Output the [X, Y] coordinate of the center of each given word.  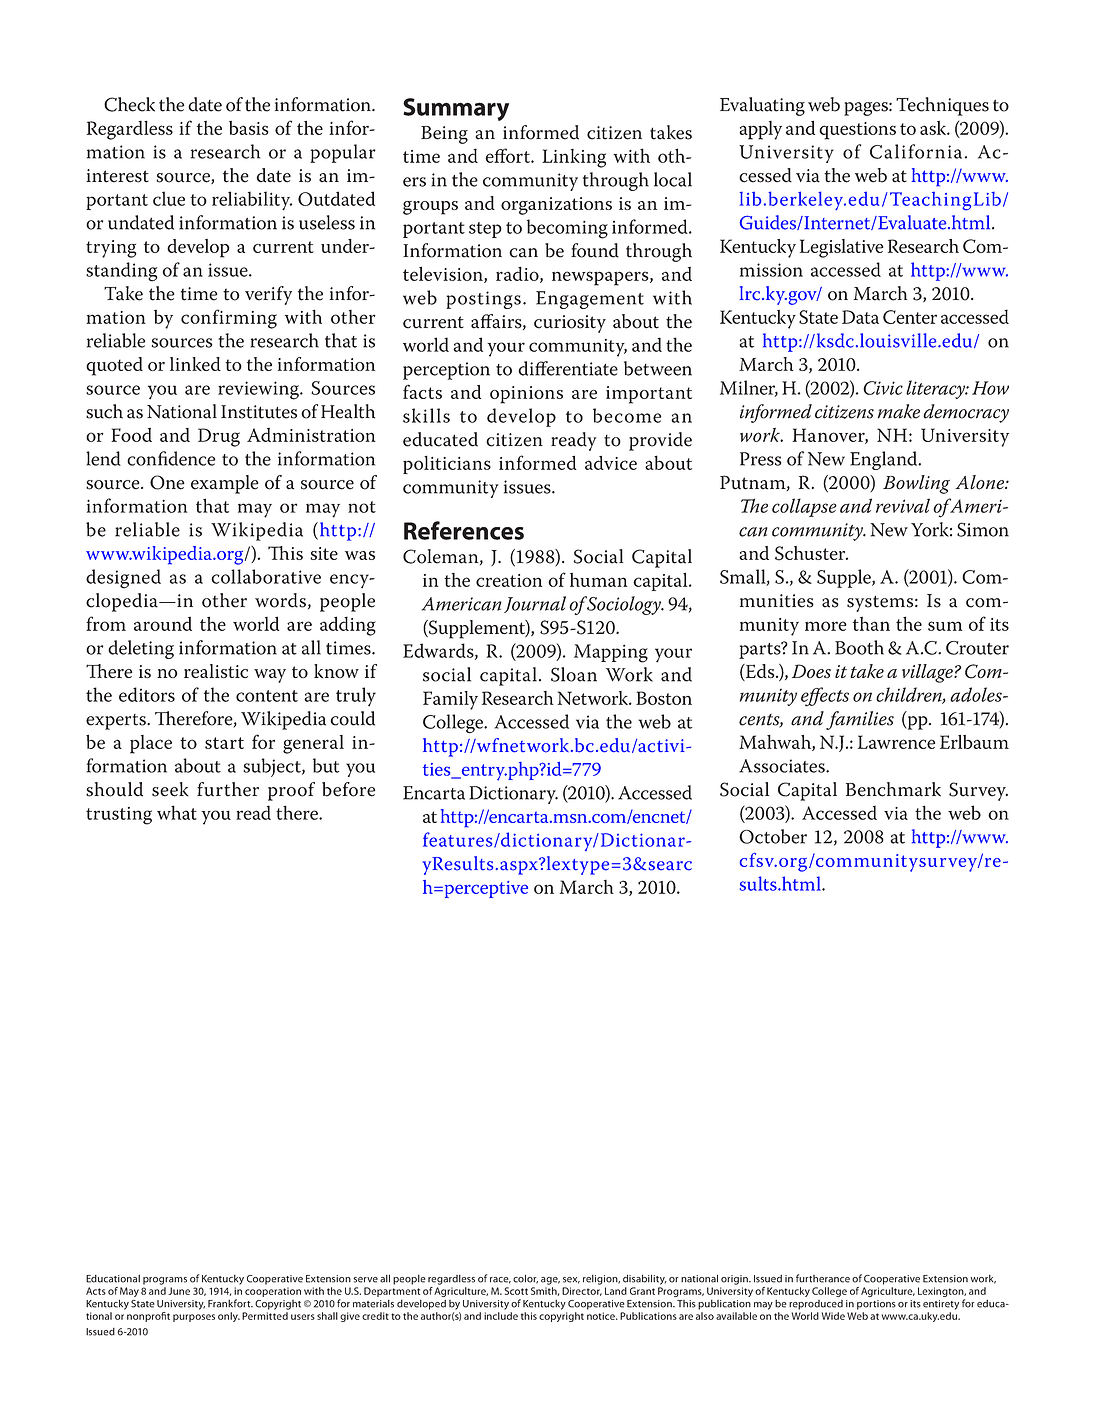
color [525, 1279]
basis [249, 128]
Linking [574, 158]
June [179, 1291]
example [225, 484]
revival [903, 505]
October [773, 836]
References [464, 530]
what [177, 812]
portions [876, 1305]
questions [857, 131]
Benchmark [893, 789]
